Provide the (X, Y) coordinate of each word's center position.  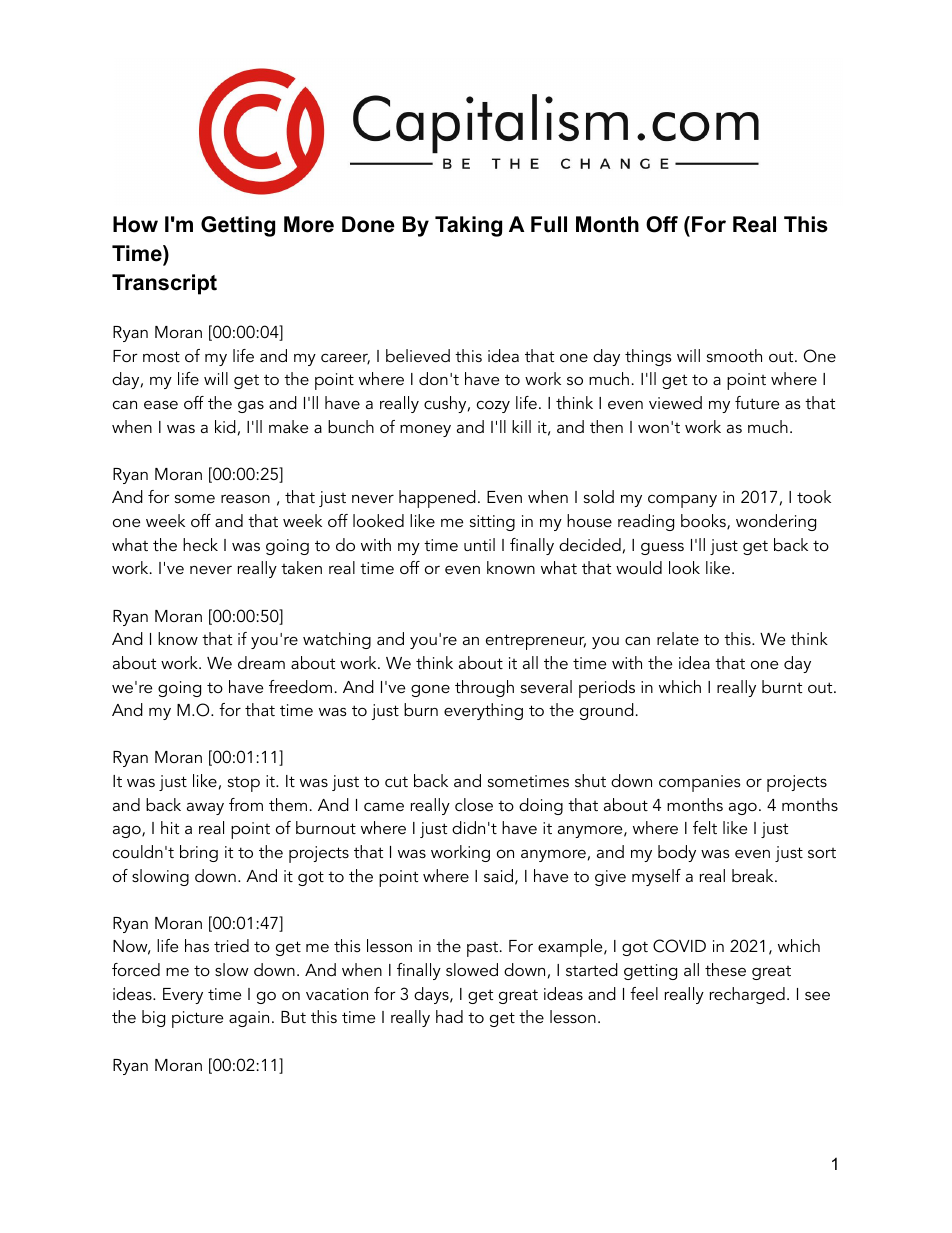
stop (244, 784)
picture (197, 1019)
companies (700, 783)
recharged (747, 995)
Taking (468, 226)
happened (437, 499)
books (704, 522)
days (432, 995)
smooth (734, 355)
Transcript (164, 284)
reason (245, 498)
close (474, 804)
